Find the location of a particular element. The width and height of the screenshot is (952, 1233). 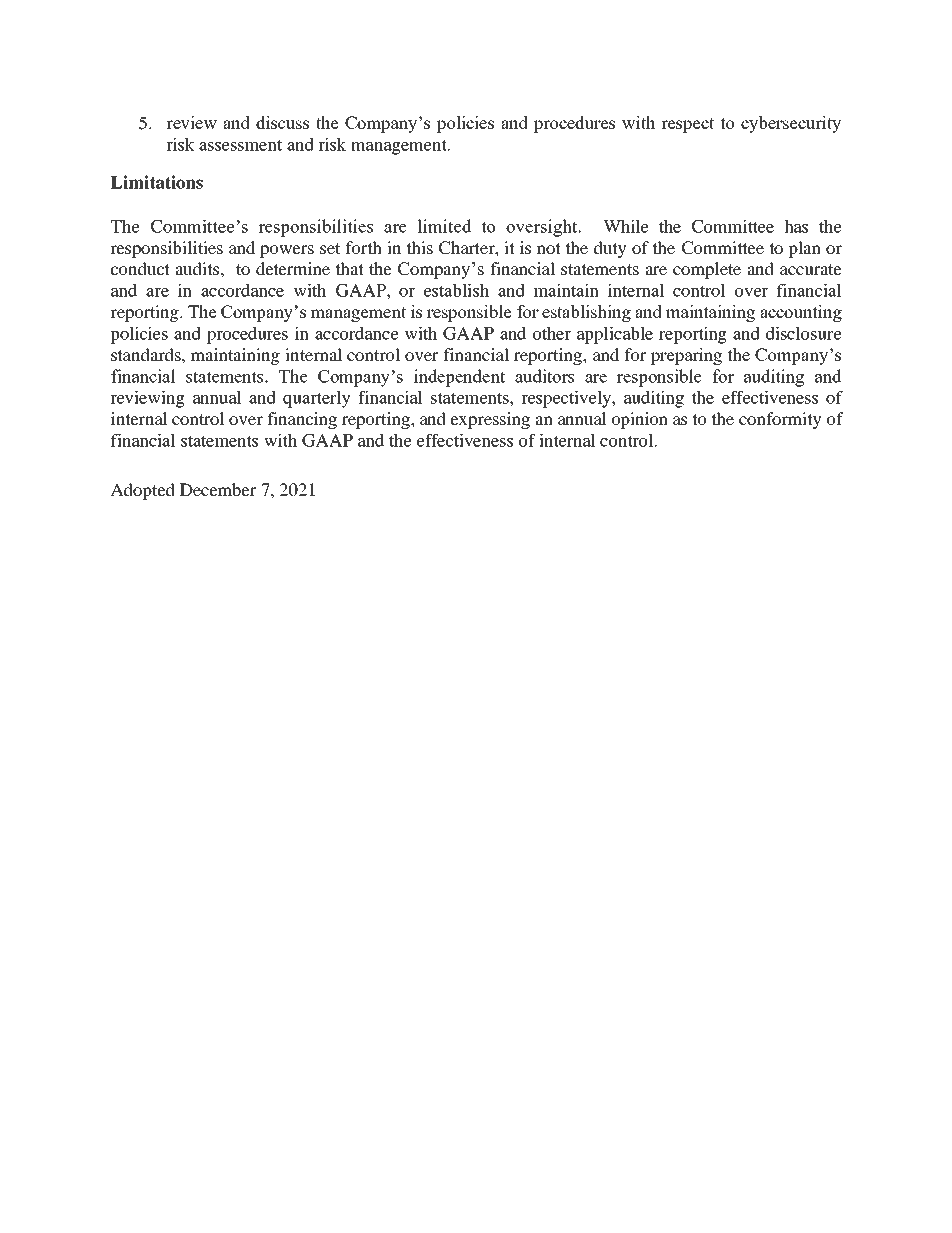

assessment is located at coordinates (240, 145).
